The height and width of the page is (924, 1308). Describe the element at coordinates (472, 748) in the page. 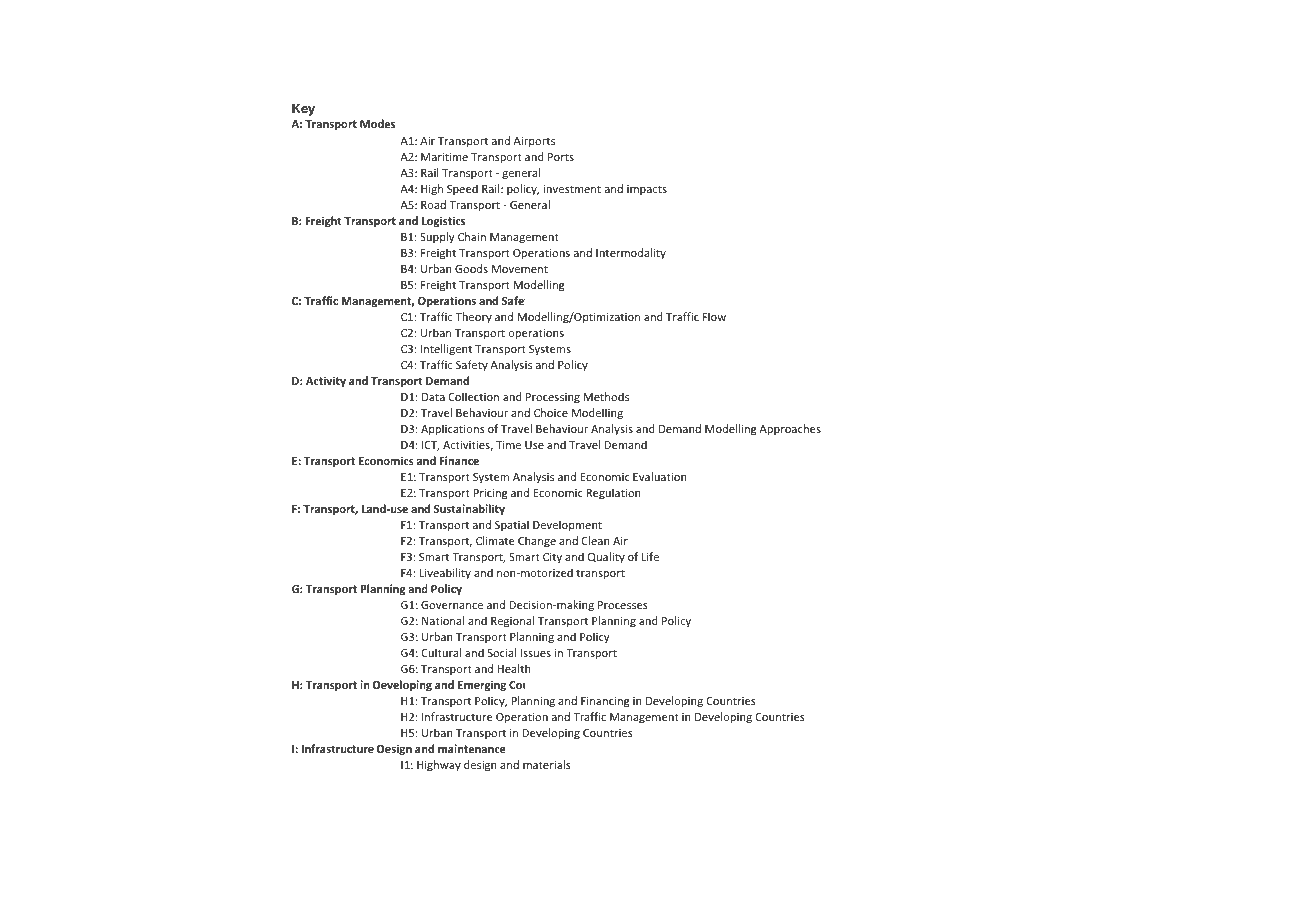

I see `maintenance` at that location.
